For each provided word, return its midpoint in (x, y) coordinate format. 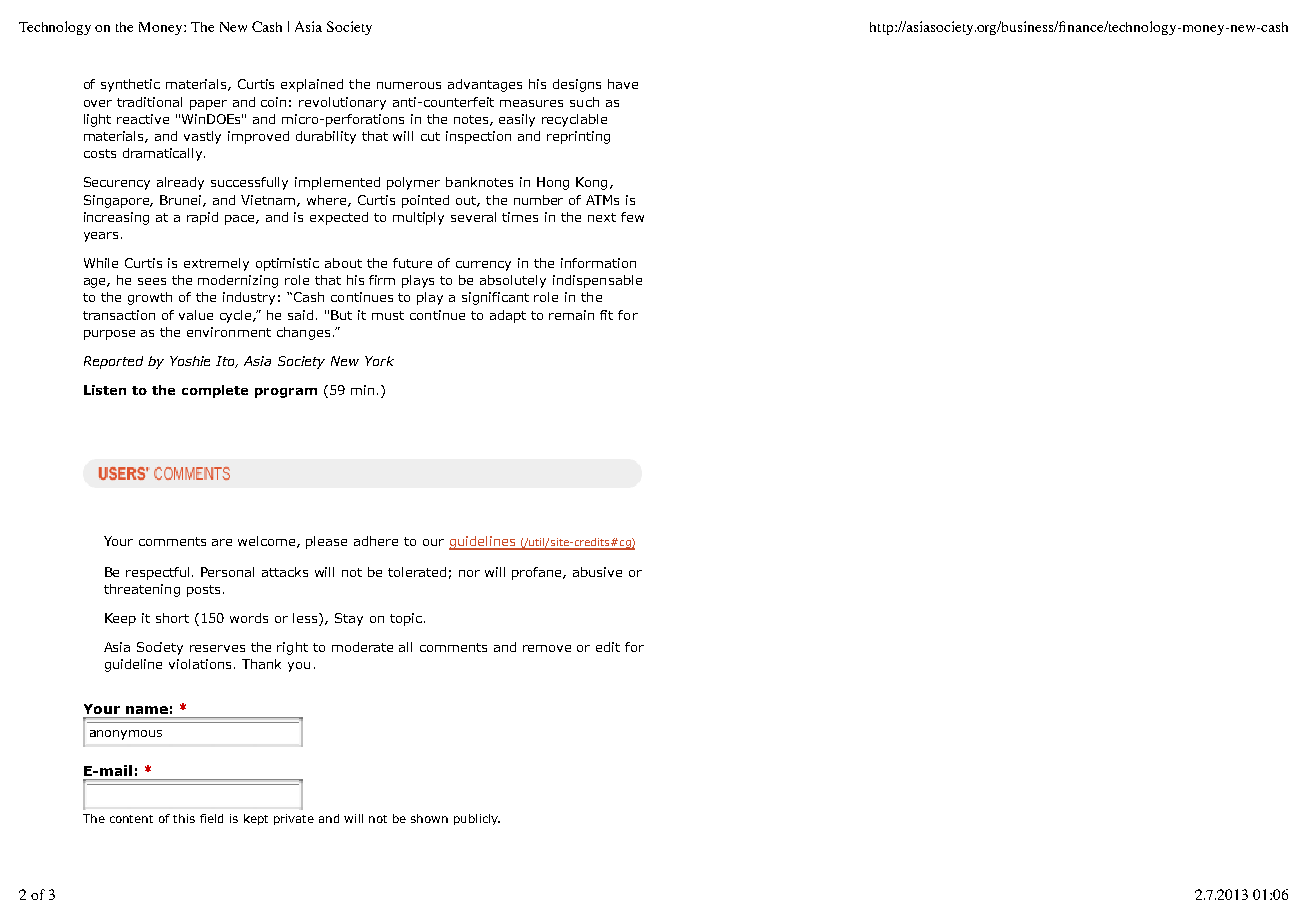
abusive (597, 572)
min (362, 390)
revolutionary (342, 103)
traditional (149, 102)
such (584, 102)
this (184, 818)
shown (429, 818)
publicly (477, 819)
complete (215, 391)
